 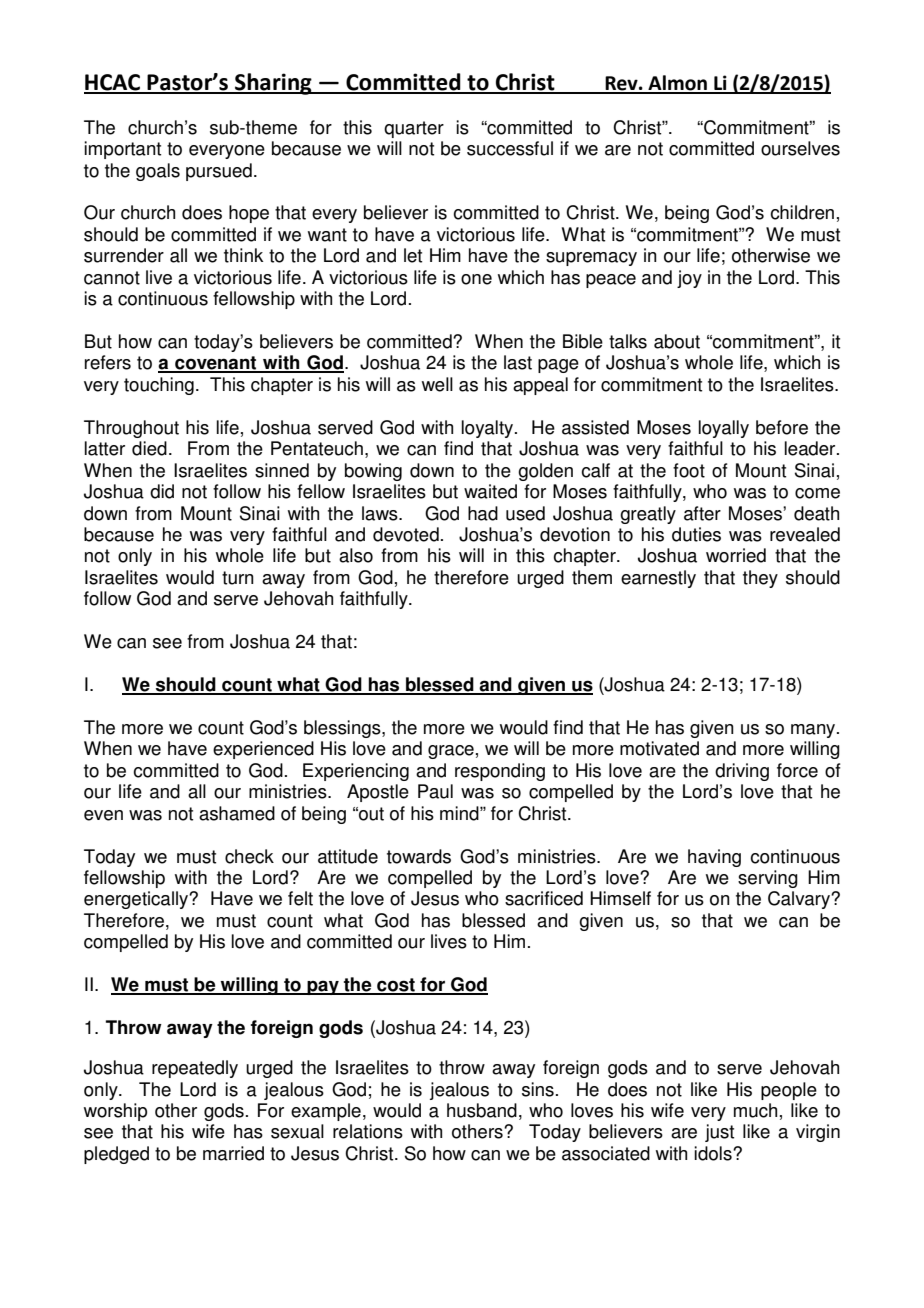 What do you see at coordinates (414, 129) in the screenshot?
I see `quarter` at bounding box center [414, 129].
